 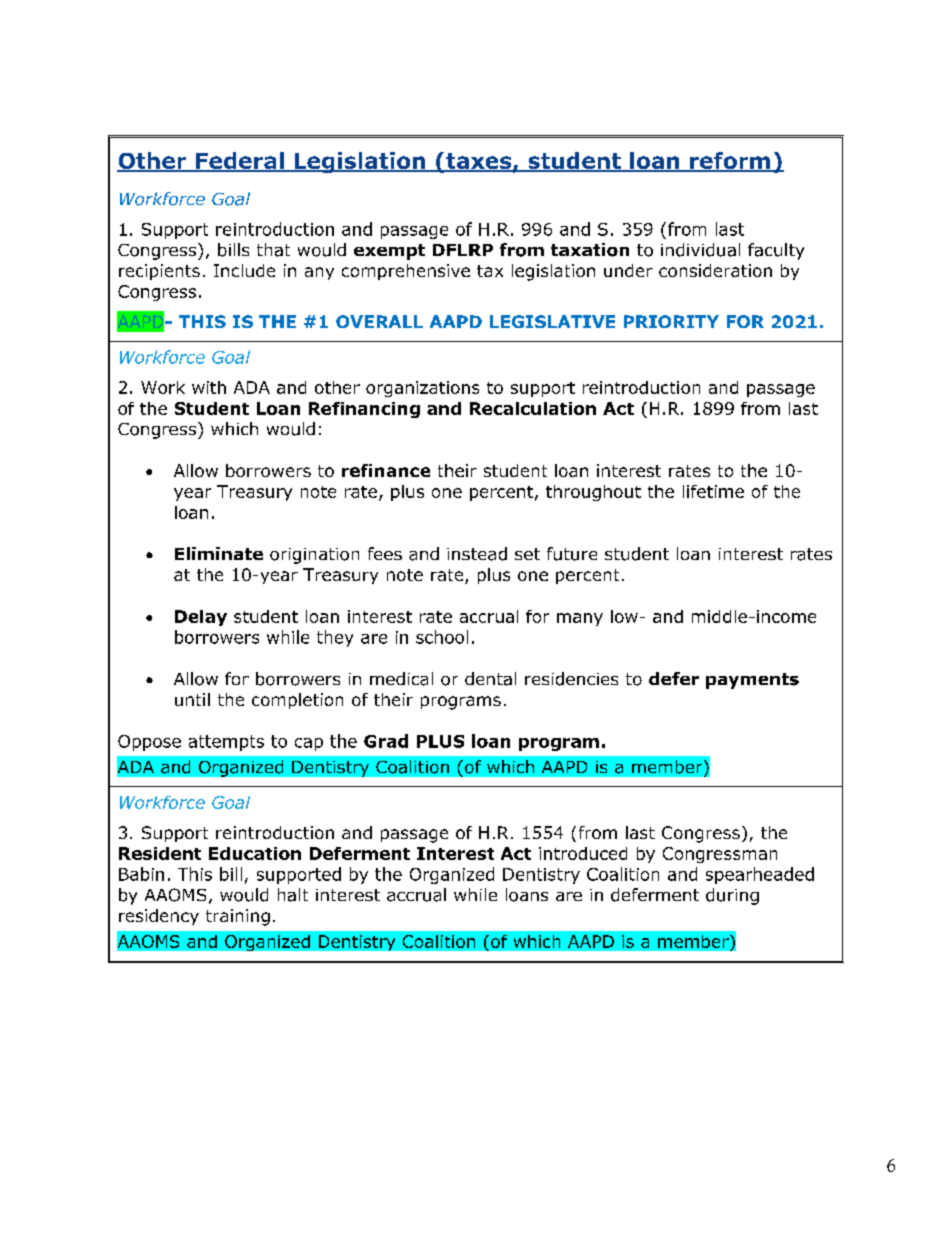 I want to click on taxes, so click(x=479, y=162).
